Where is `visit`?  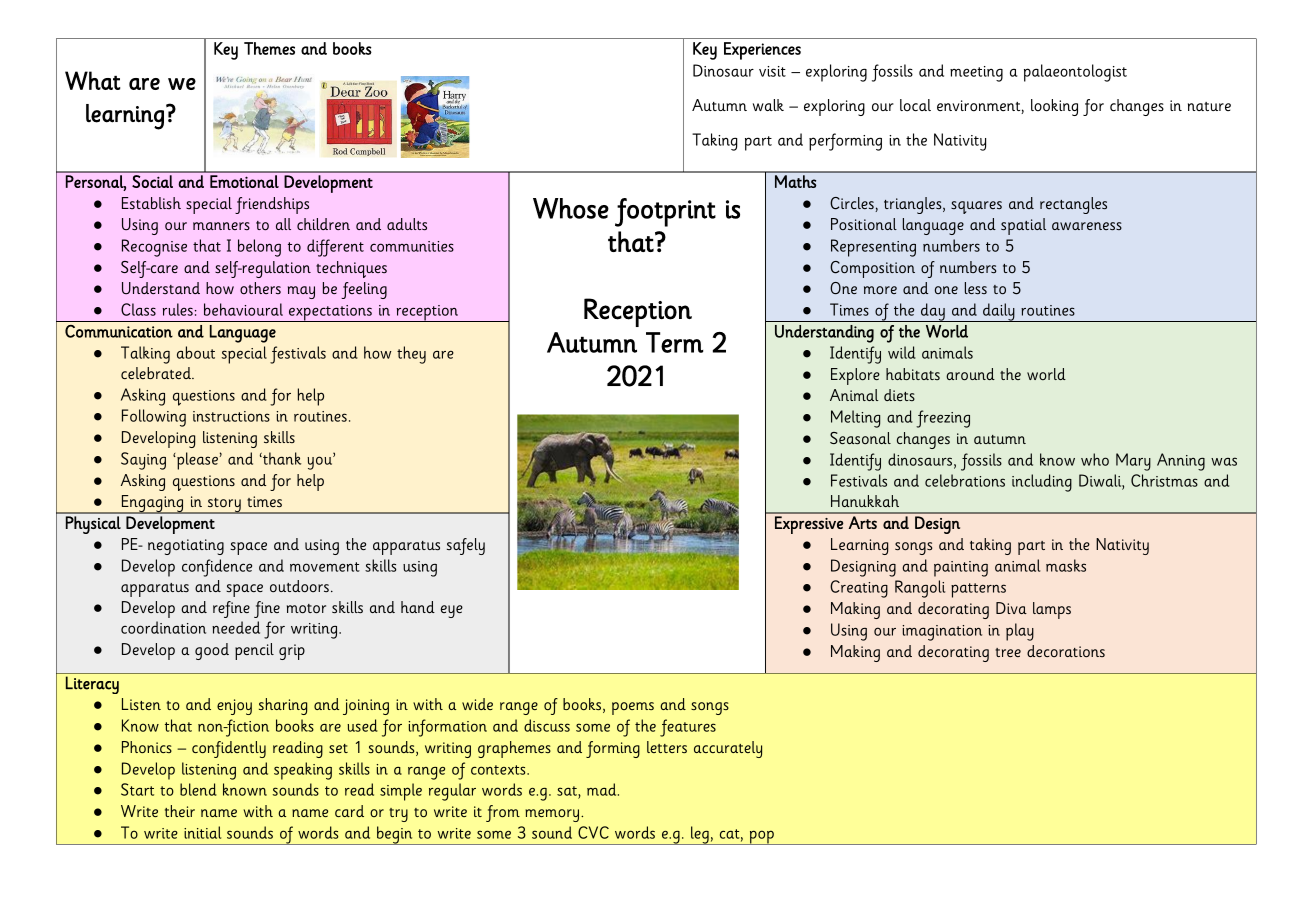
visit is located at coordinates (772, 71).
